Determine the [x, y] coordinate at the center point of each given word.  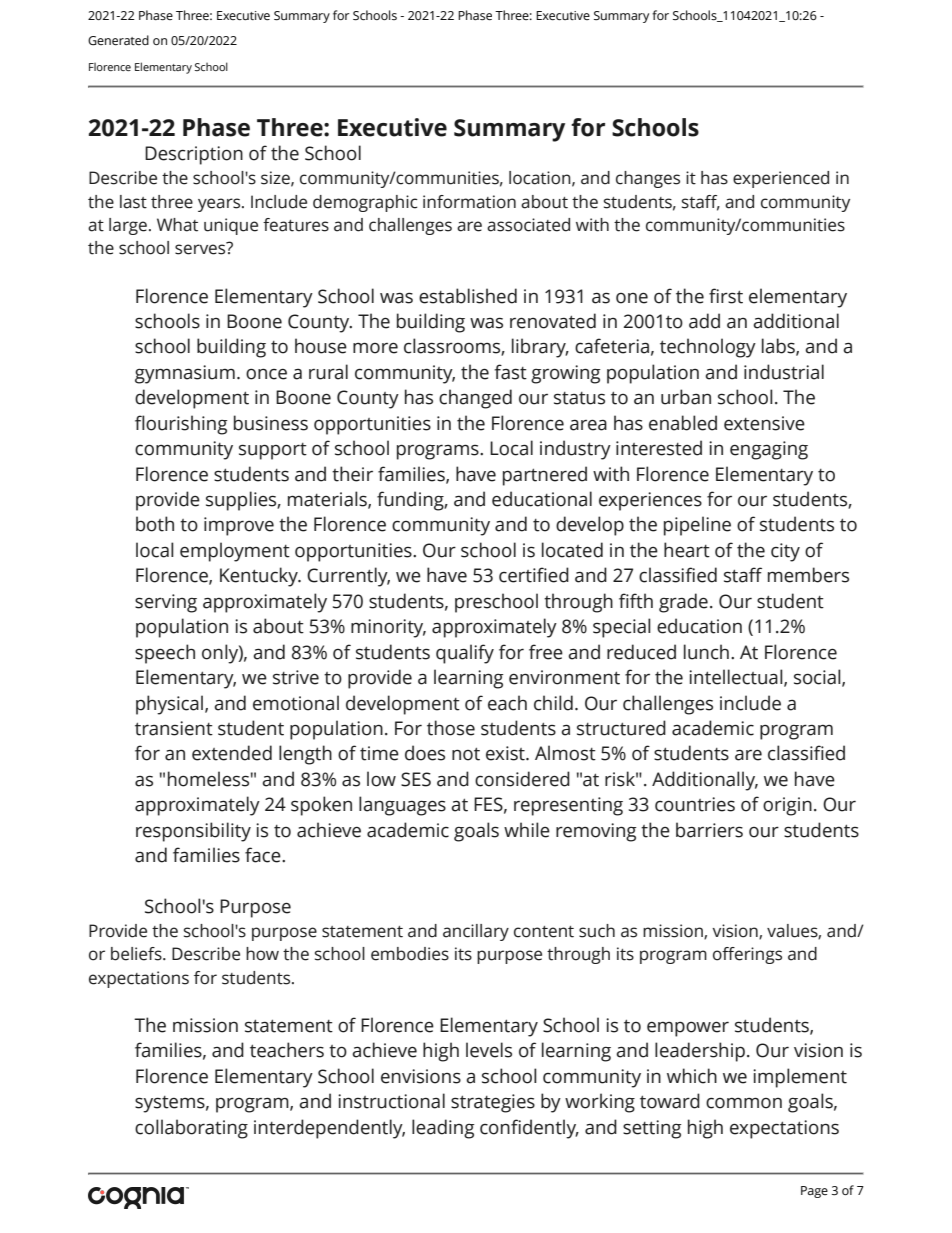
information [469, 202]
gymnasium [185, 374]
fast [510, 372]
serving [166, 603]
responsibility [193, 832]
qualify [465, 654]
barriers [709, 830]
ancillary [476, 932]
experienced [781, 179]
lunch [706, 652]
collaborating [191, 1129]
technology [708, 348]
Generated [118, 40]
